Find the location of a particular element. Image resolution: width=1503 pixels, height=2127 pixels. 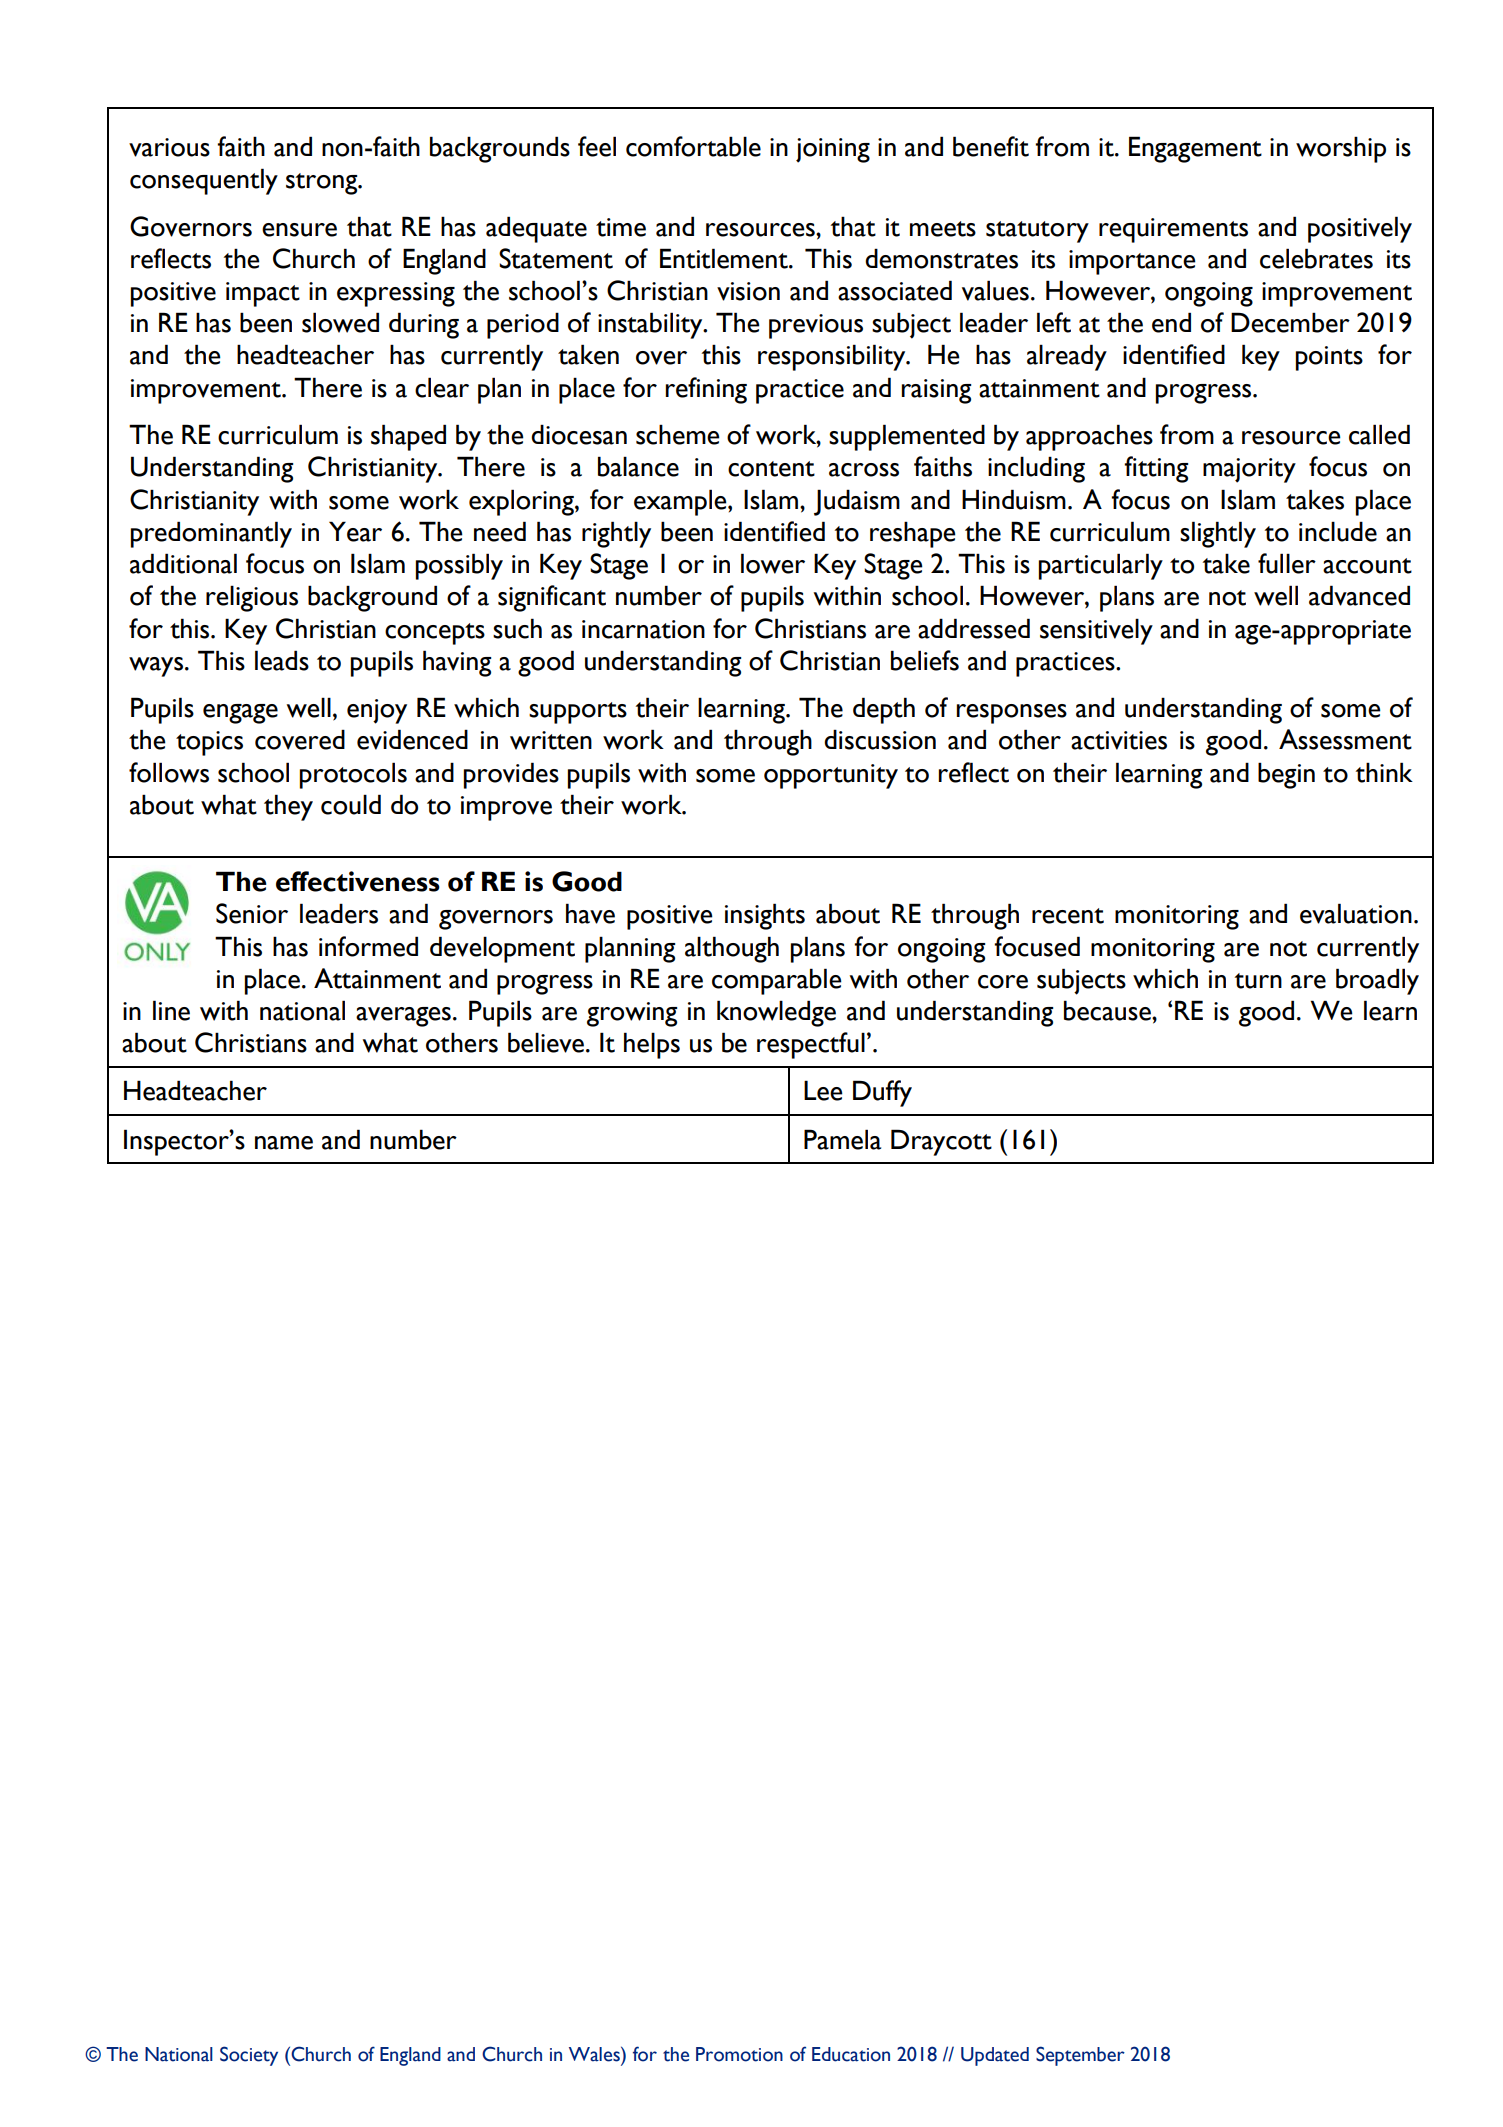

ensure is located at coordinates (299, 230).
